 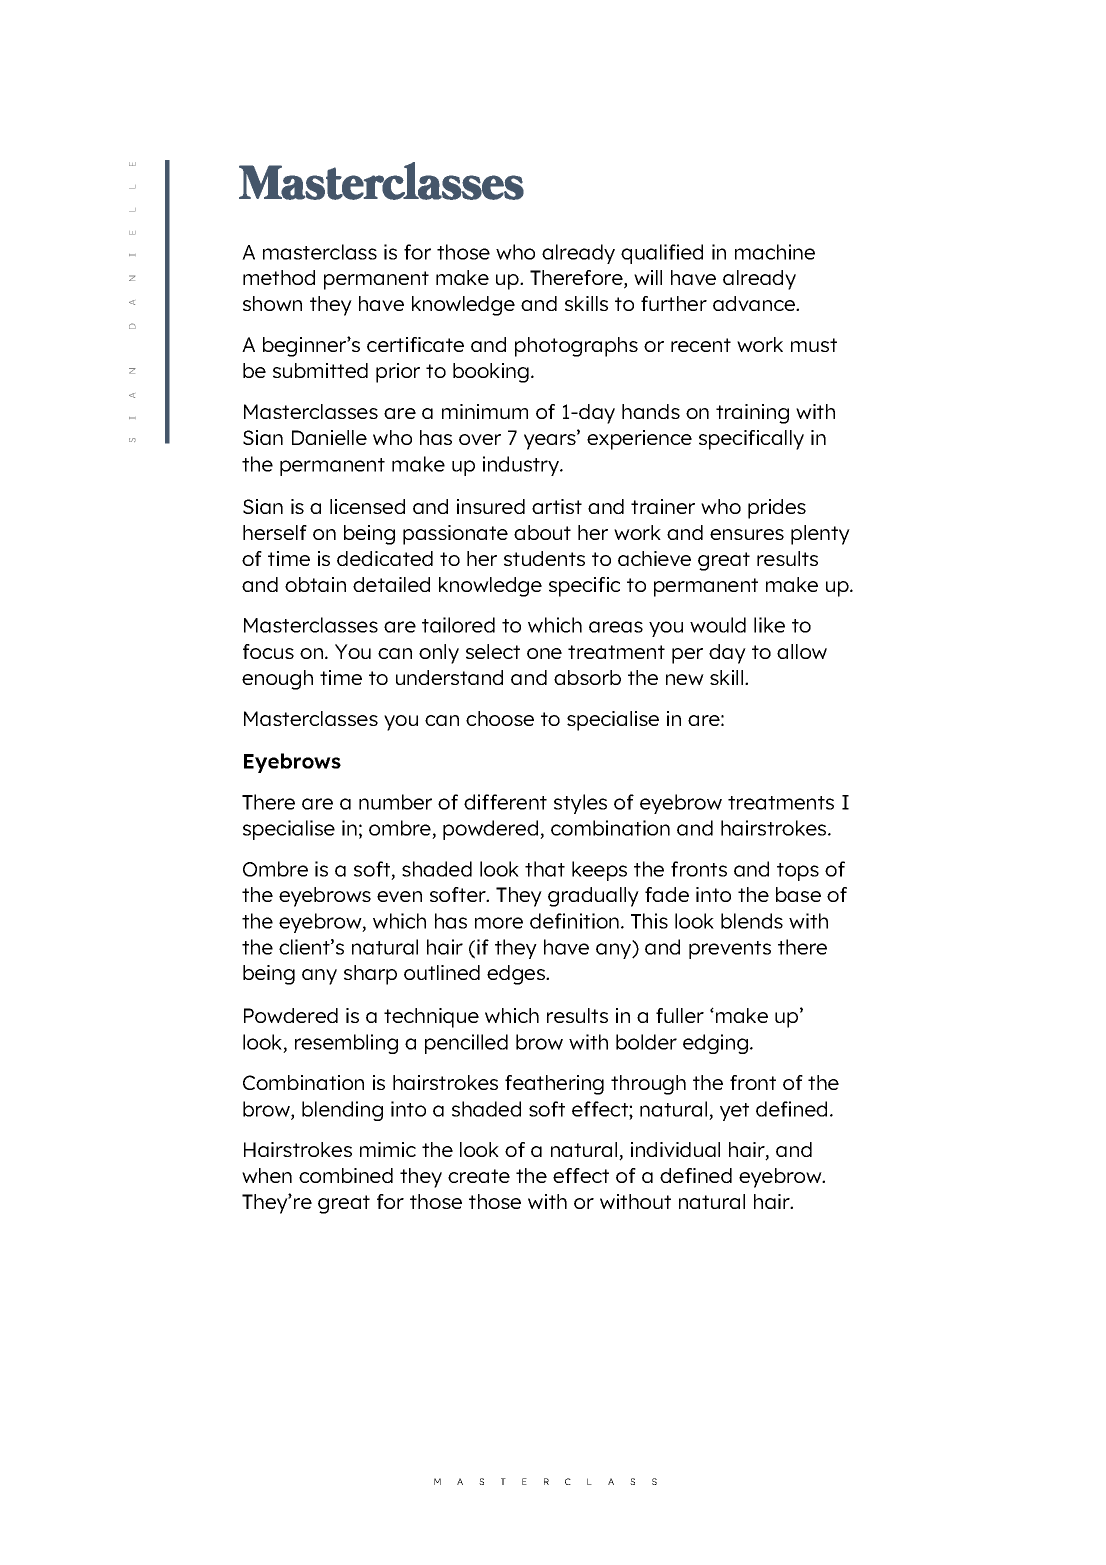 I want to click on sharp, so click(x=370, y=975).
